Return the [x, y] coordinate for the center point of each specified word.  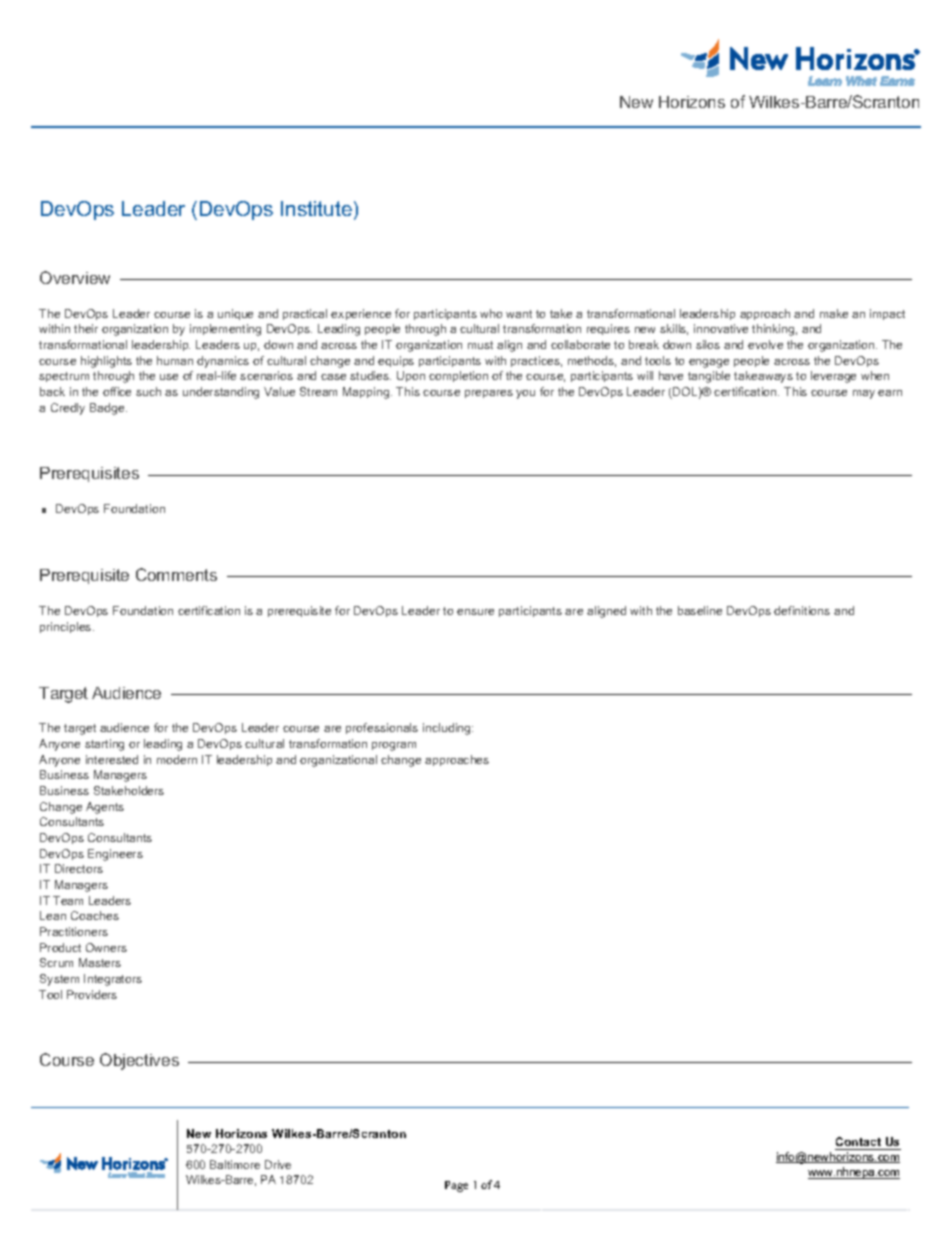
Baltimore [235, 1164]
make [834, 313]
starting [104, 745]
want [519, 314]
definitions [802, 610]
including [448, 729]
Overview [75, 277]
